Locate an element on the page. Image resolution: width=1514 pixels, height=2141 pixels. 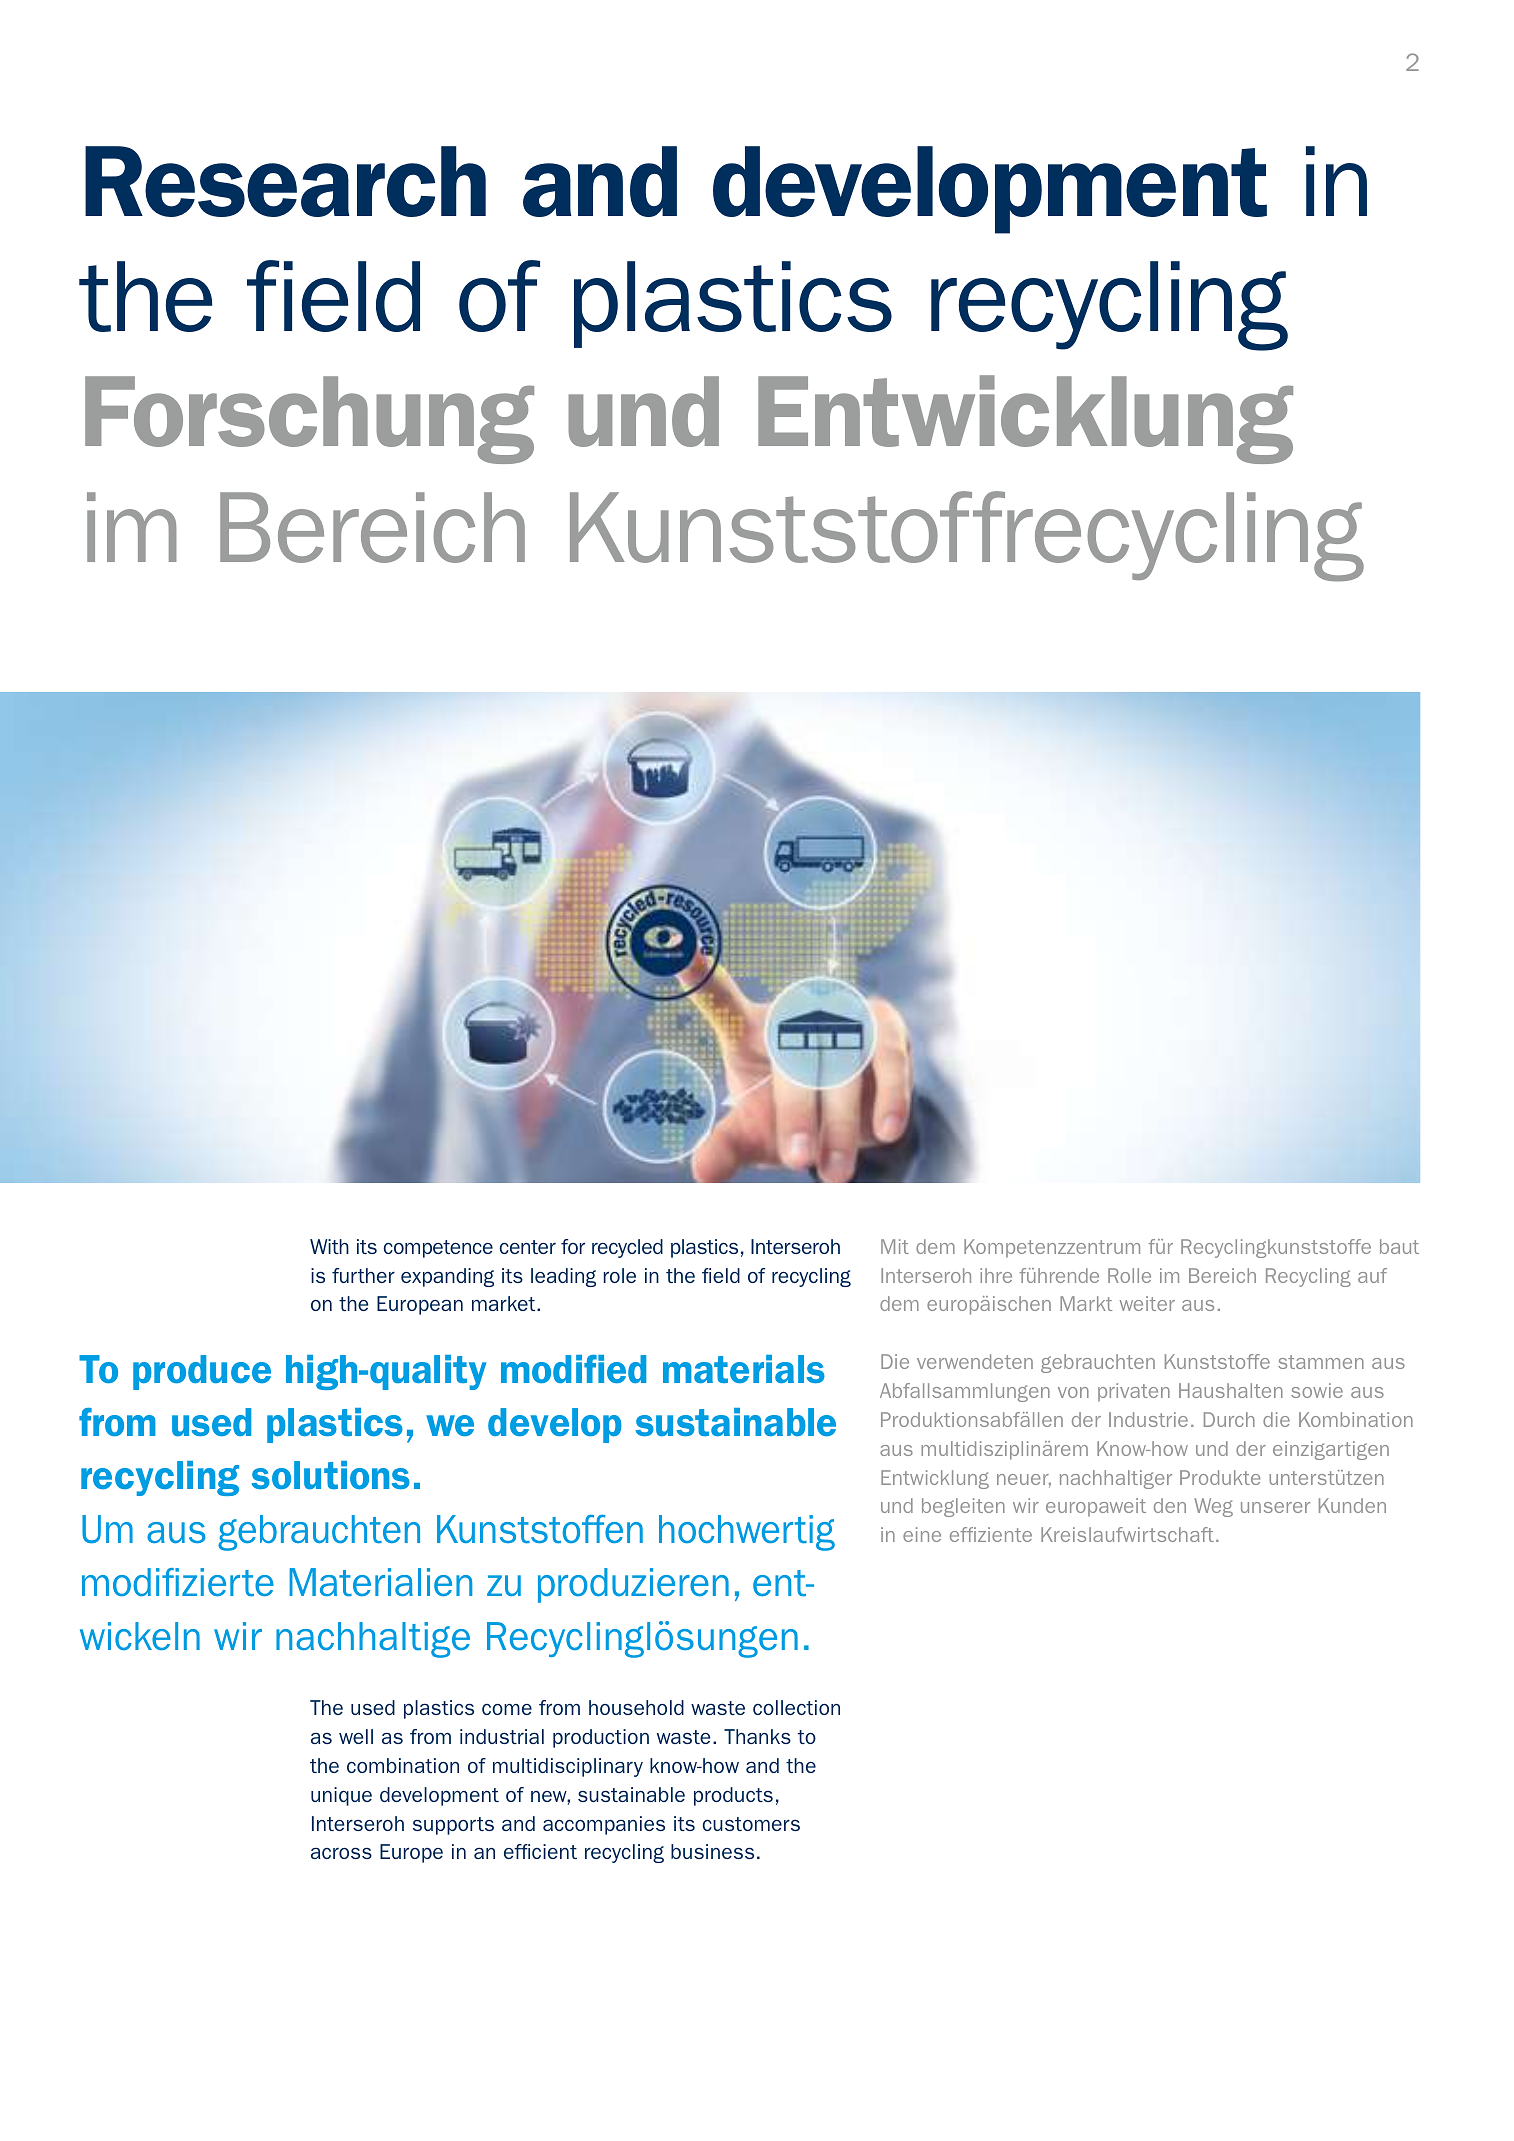
Research is located at coordinates (285, 181).
